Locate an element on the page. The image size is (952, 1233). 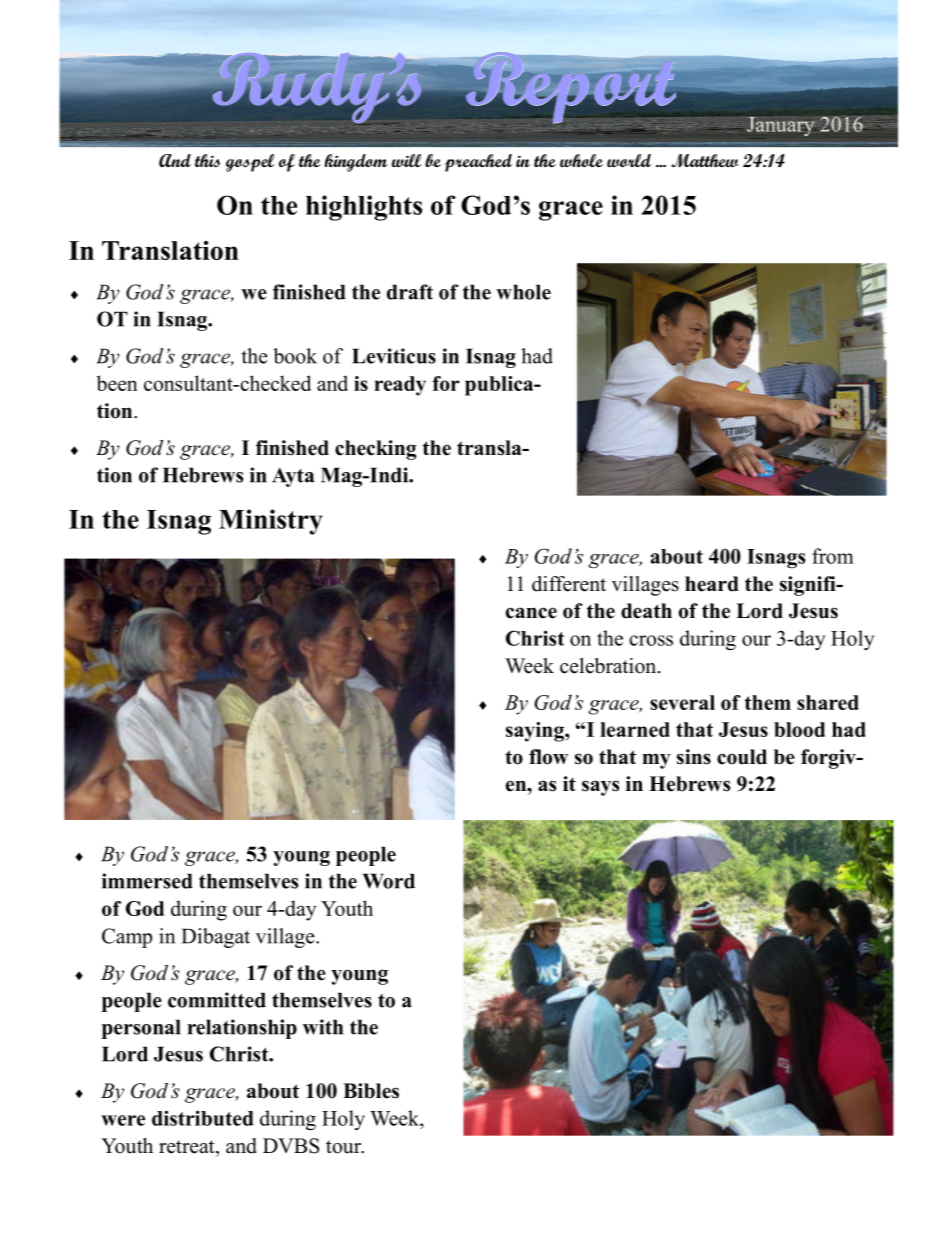
could is located at coordinates (742, 757).
